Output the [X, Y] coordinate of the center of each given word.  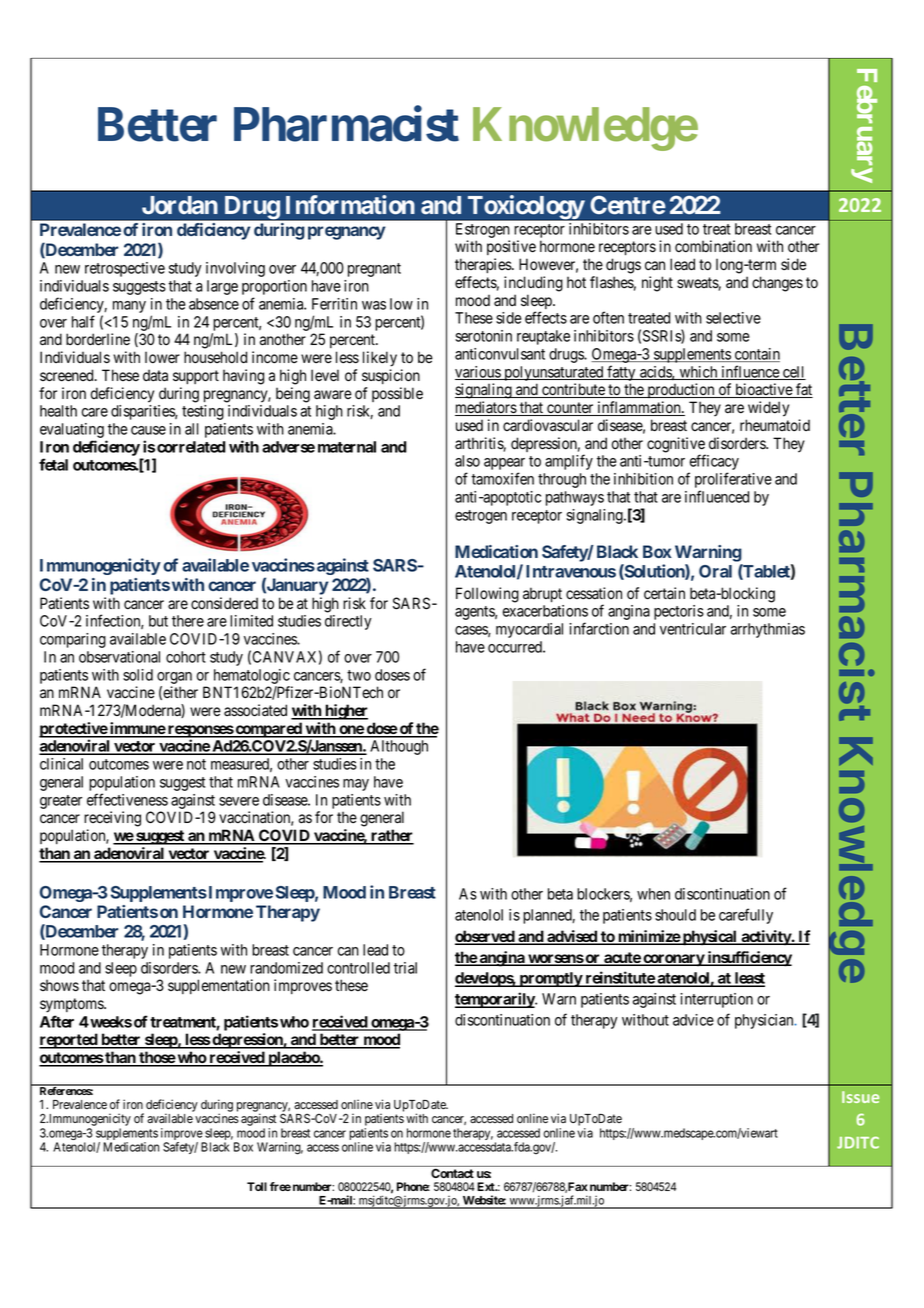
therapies [484, 265]
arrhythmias [768, 630]
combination [713, 246]
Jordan [180, 205]
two [359, 675]
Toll [257, 1186]
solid [138, 675]
